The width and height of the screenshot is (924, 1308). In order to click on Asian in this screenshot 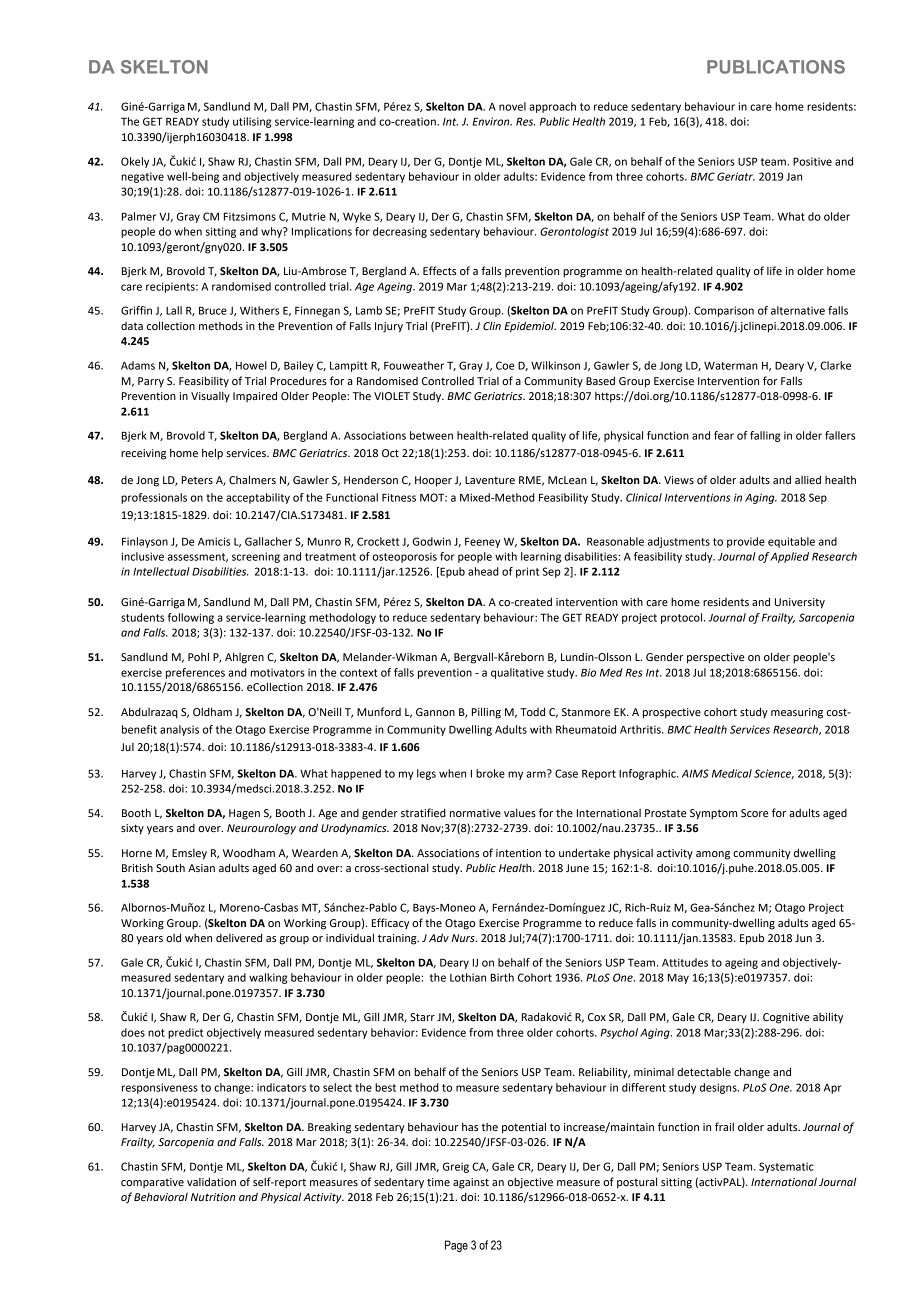, I will do `click(201, 868)`.
